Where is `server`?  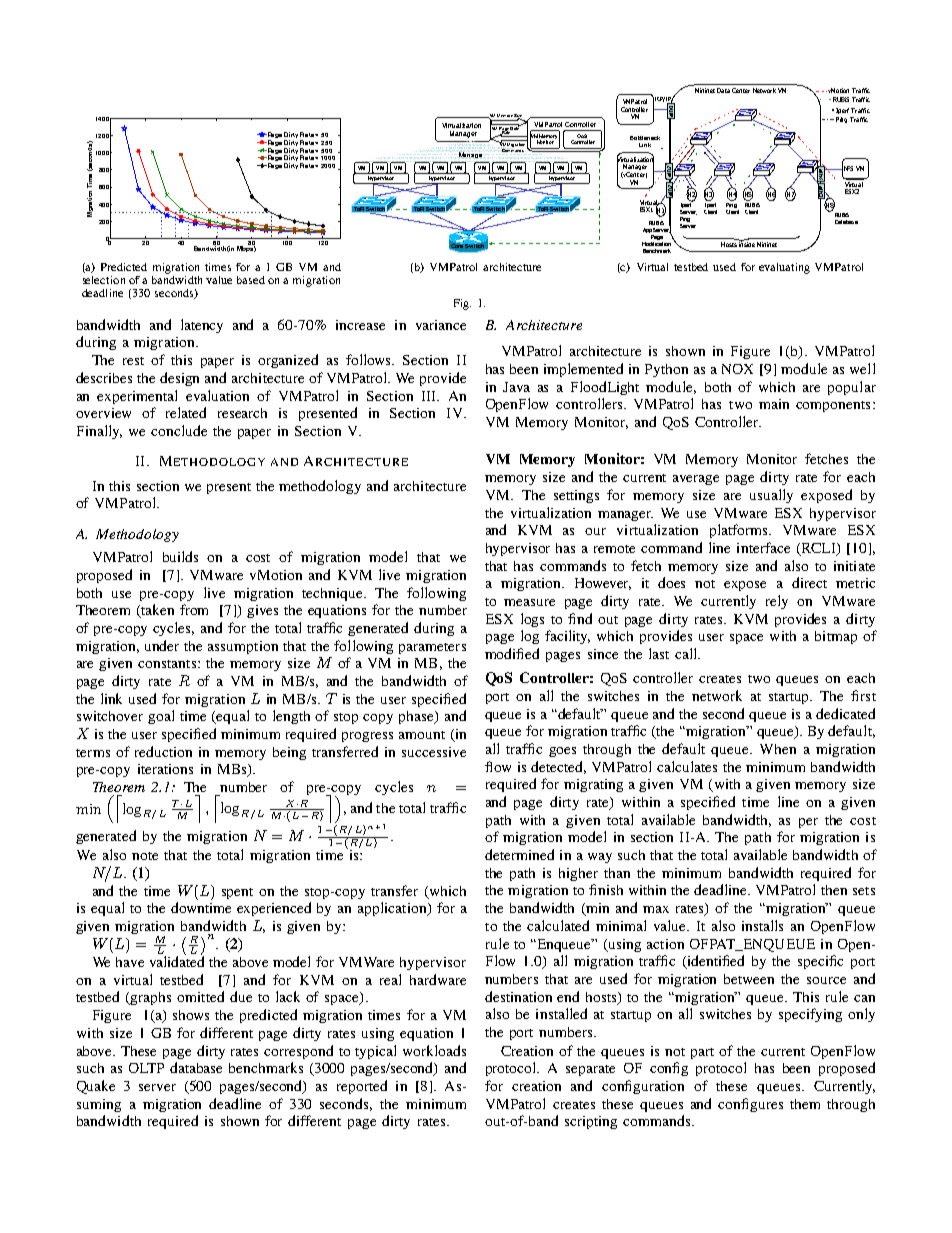
server is located at coordinates (157, 1087).
